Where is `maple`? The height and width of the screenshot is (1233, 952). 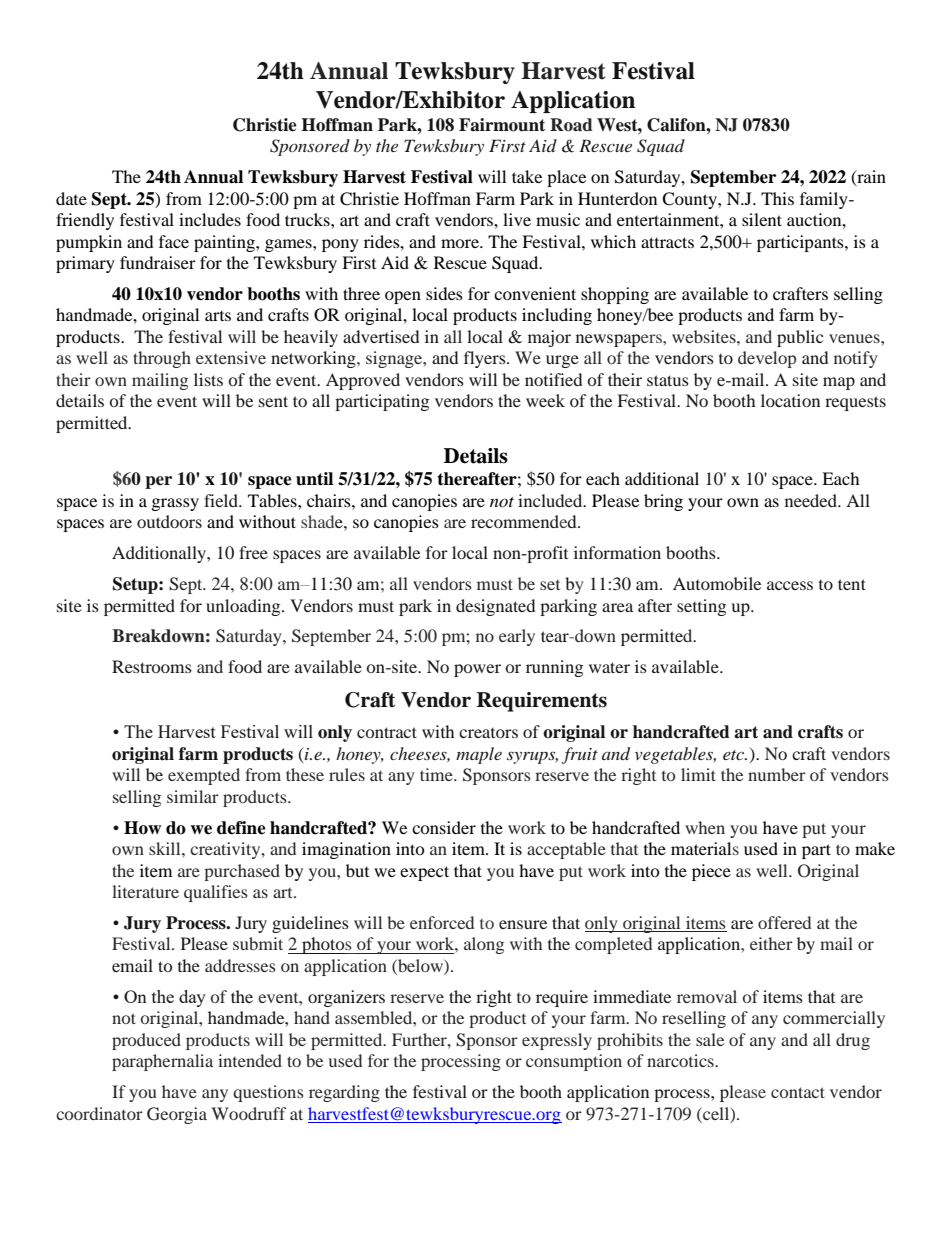 maple is located at coordinates (479, 755).
